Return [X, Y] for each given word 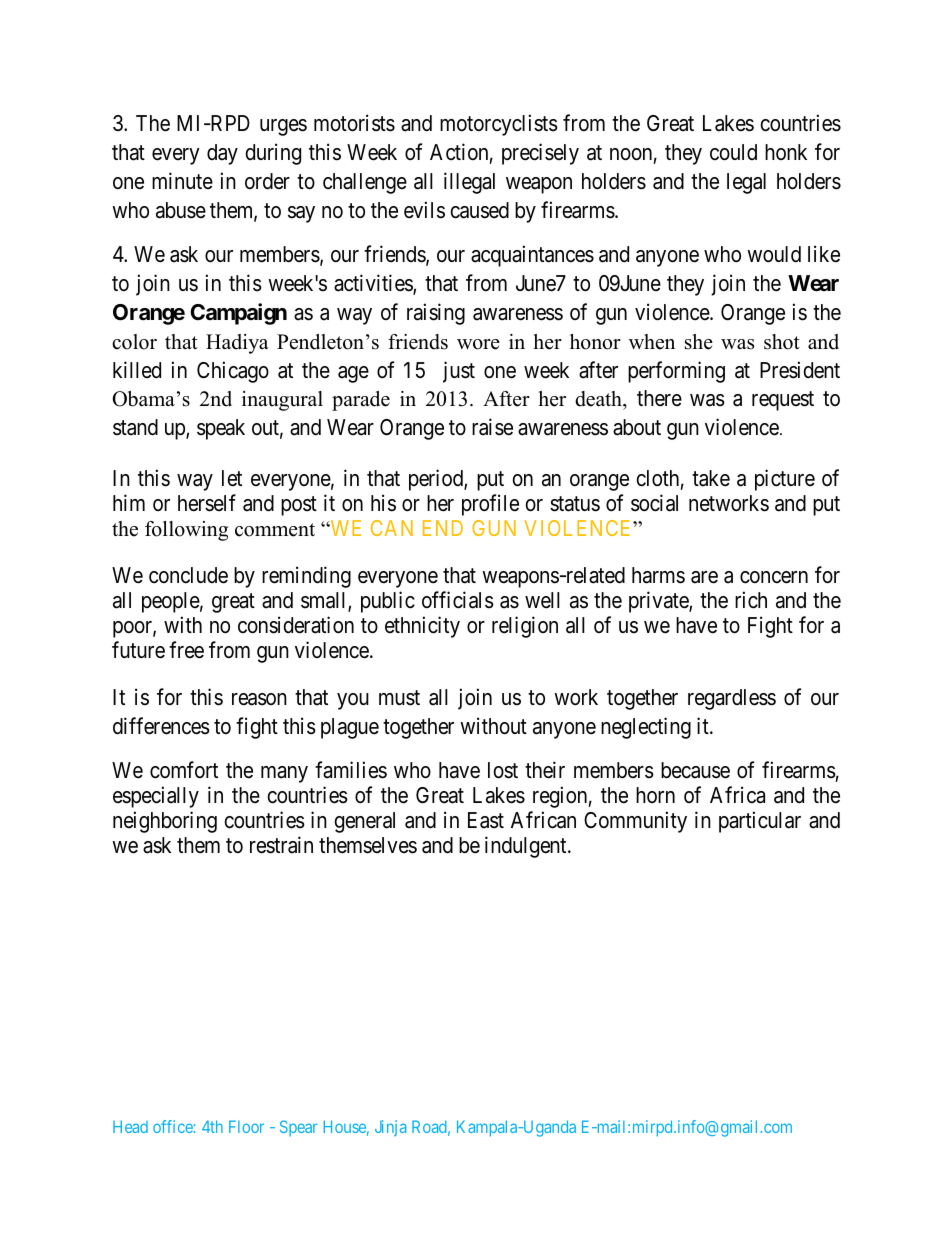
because [695, 770]
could [733, 152]
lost [503, 770]
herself [207, 503]
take [711, 478]
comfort [184, 770]
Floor [246, 1126]
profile [490, 505]
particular [760, 822]
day [222, 154]
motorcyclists [499, 125]
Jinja [390, 1128]
